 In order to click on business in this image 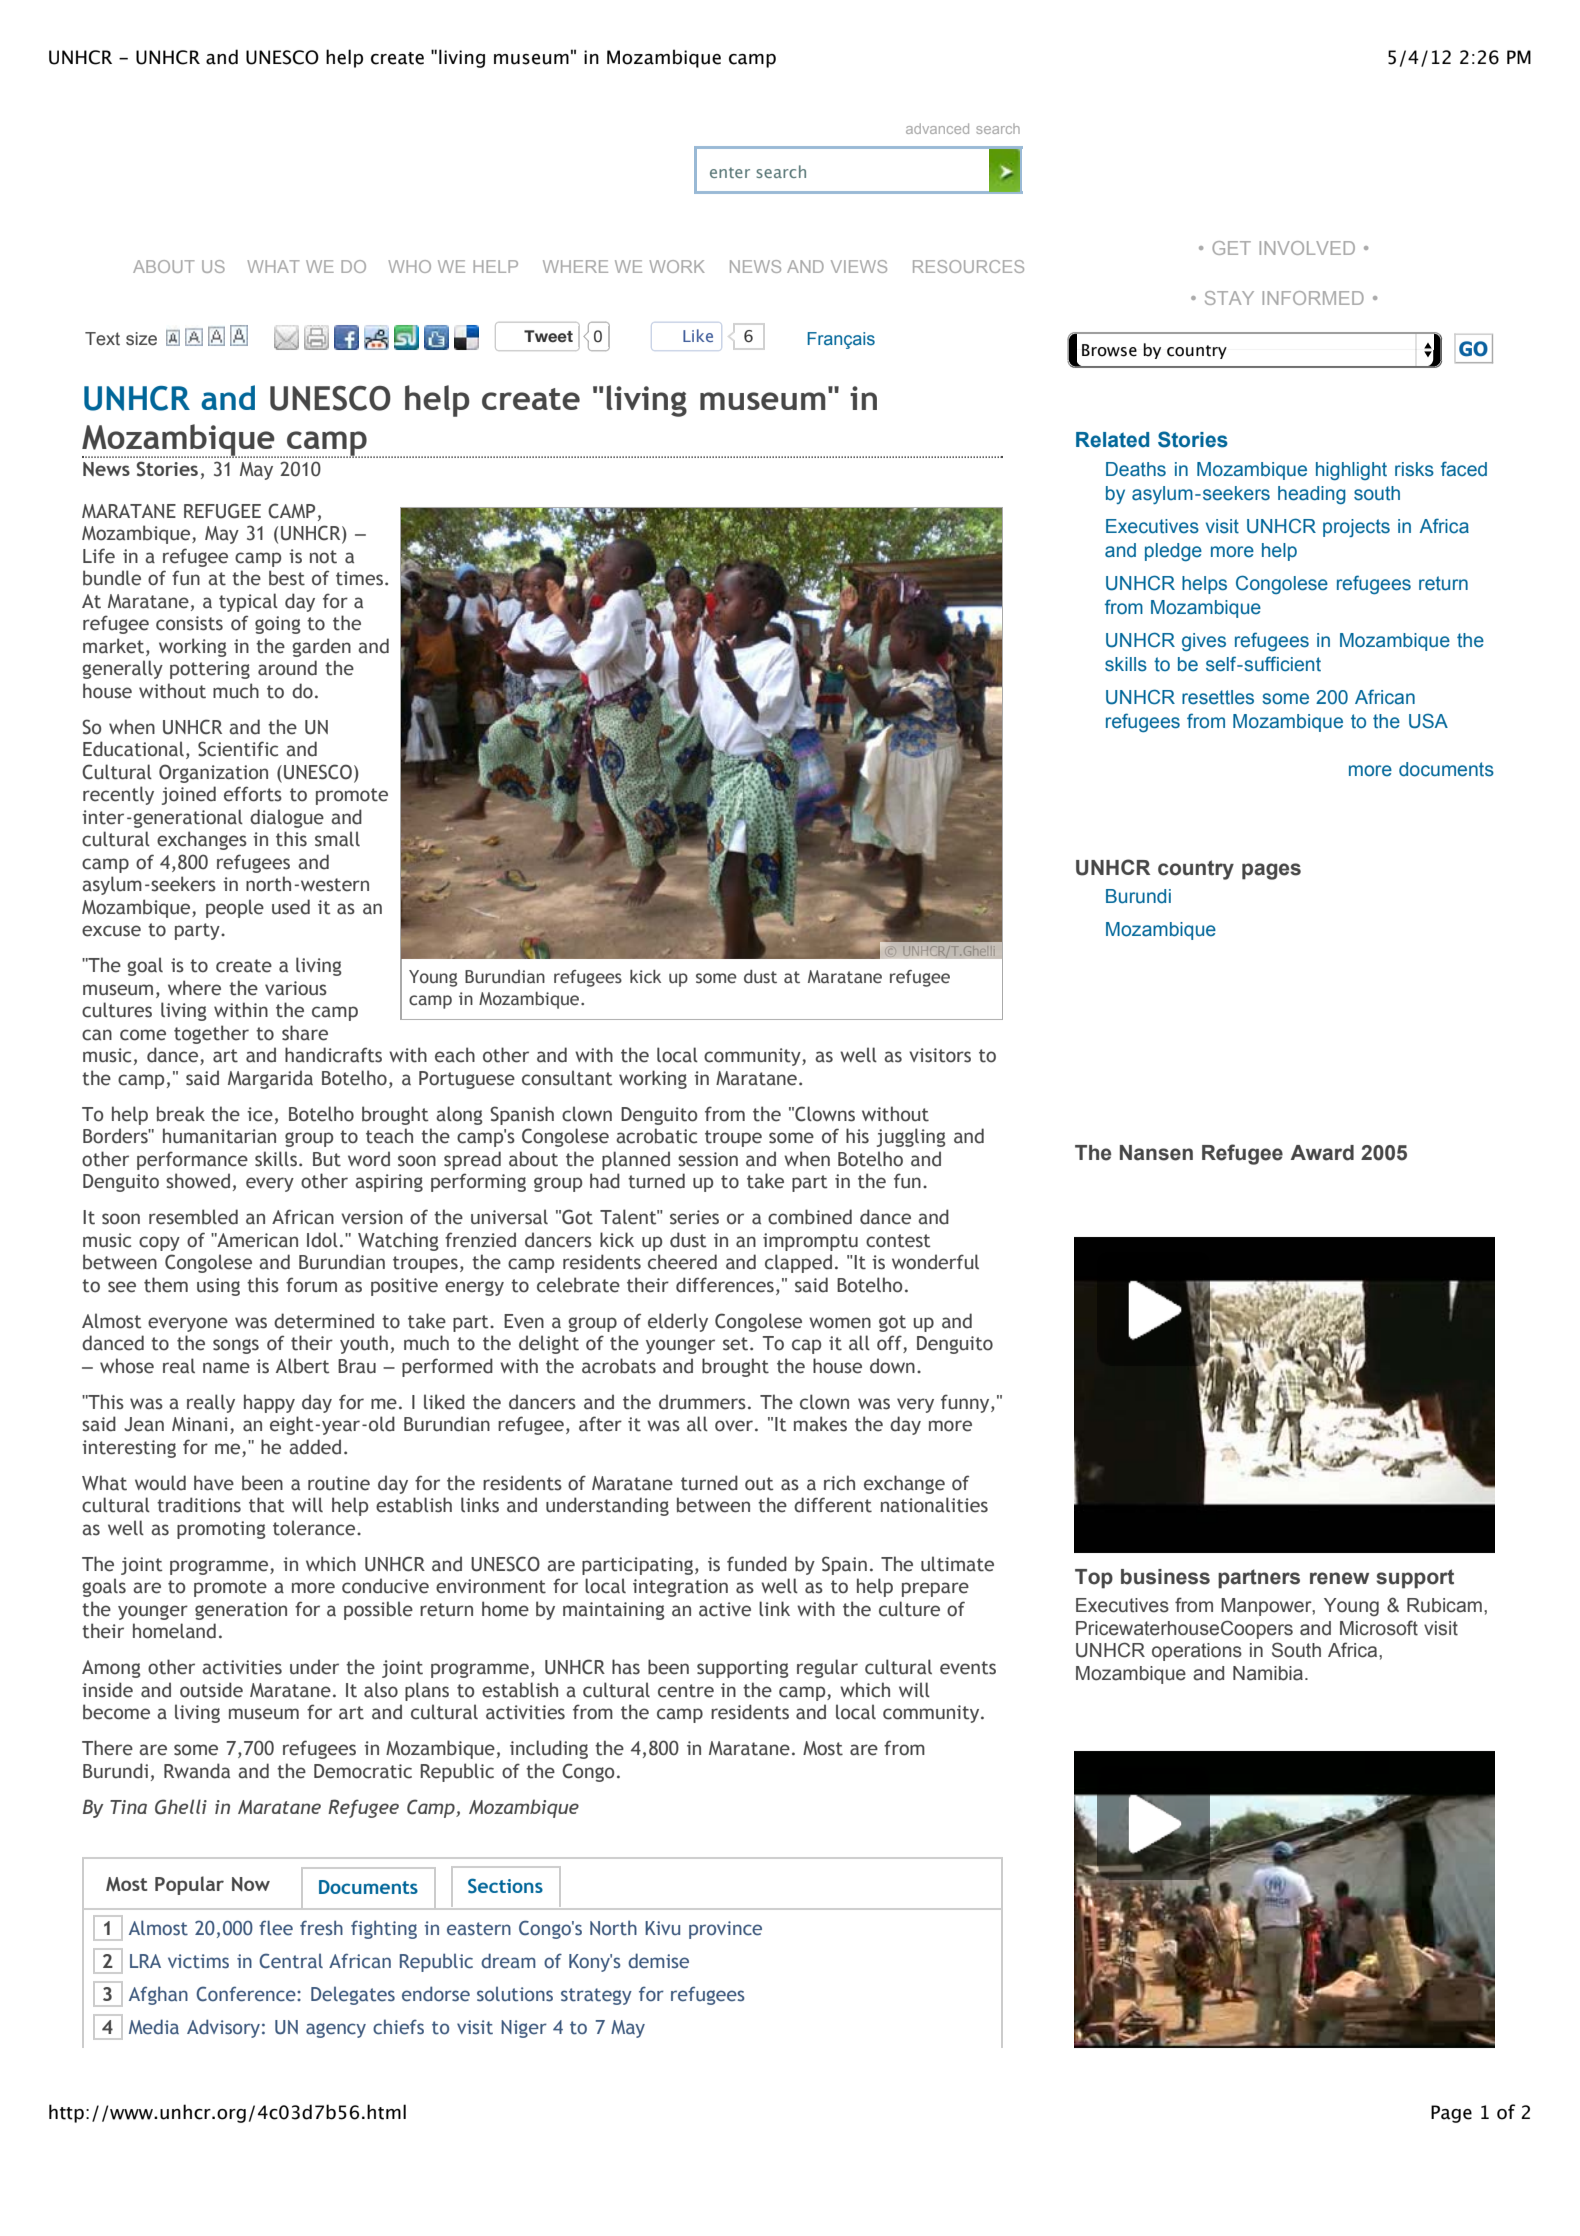, I will do `click(1165, 1577)`.
